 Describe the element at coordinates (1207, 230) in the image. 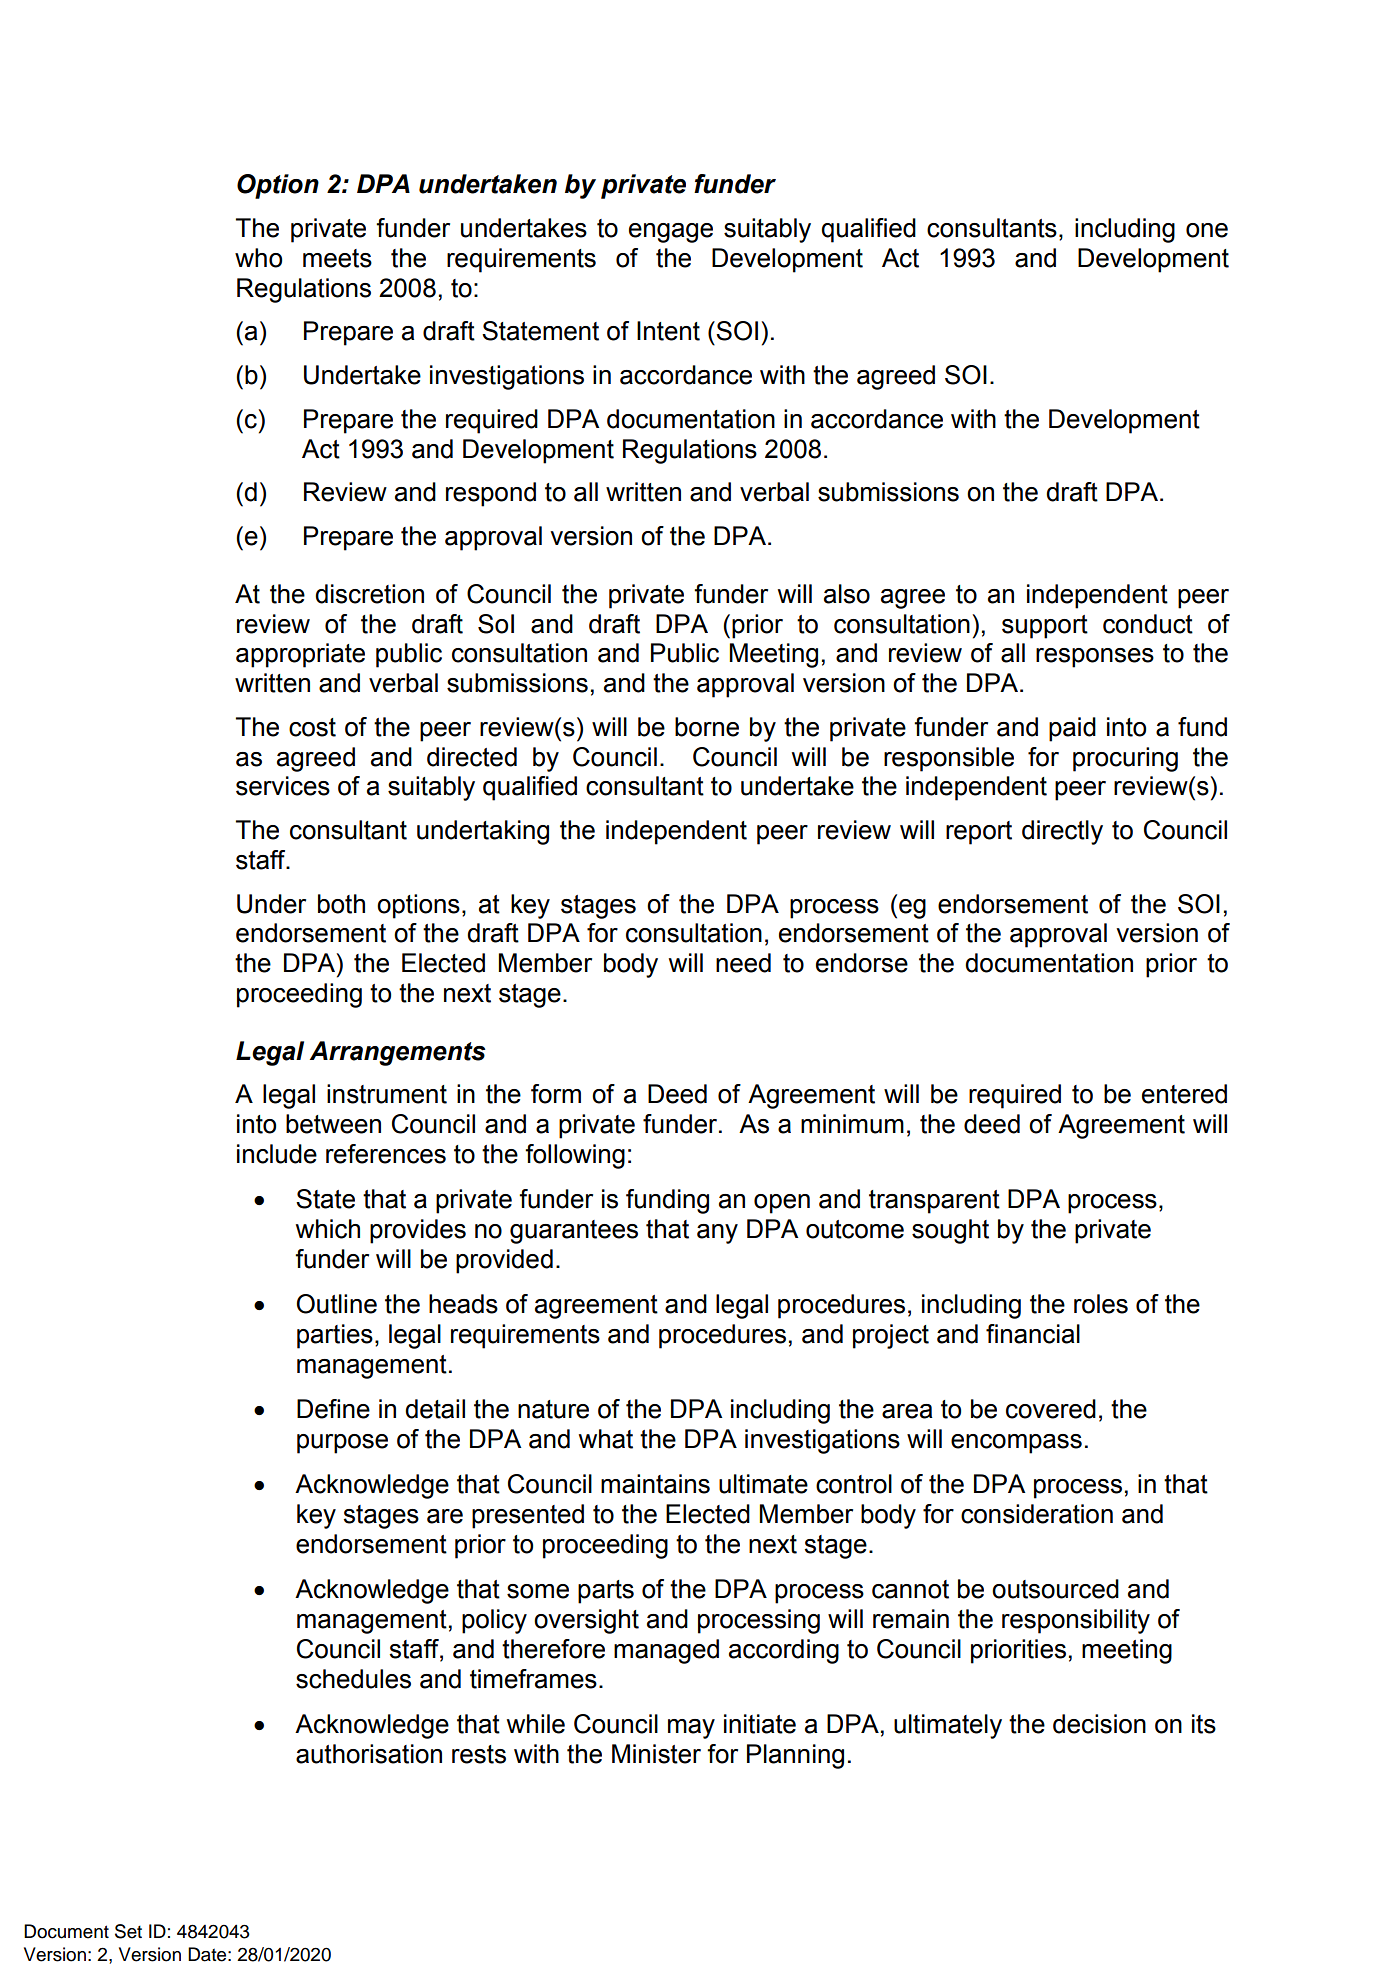

I see `one` at that location.
